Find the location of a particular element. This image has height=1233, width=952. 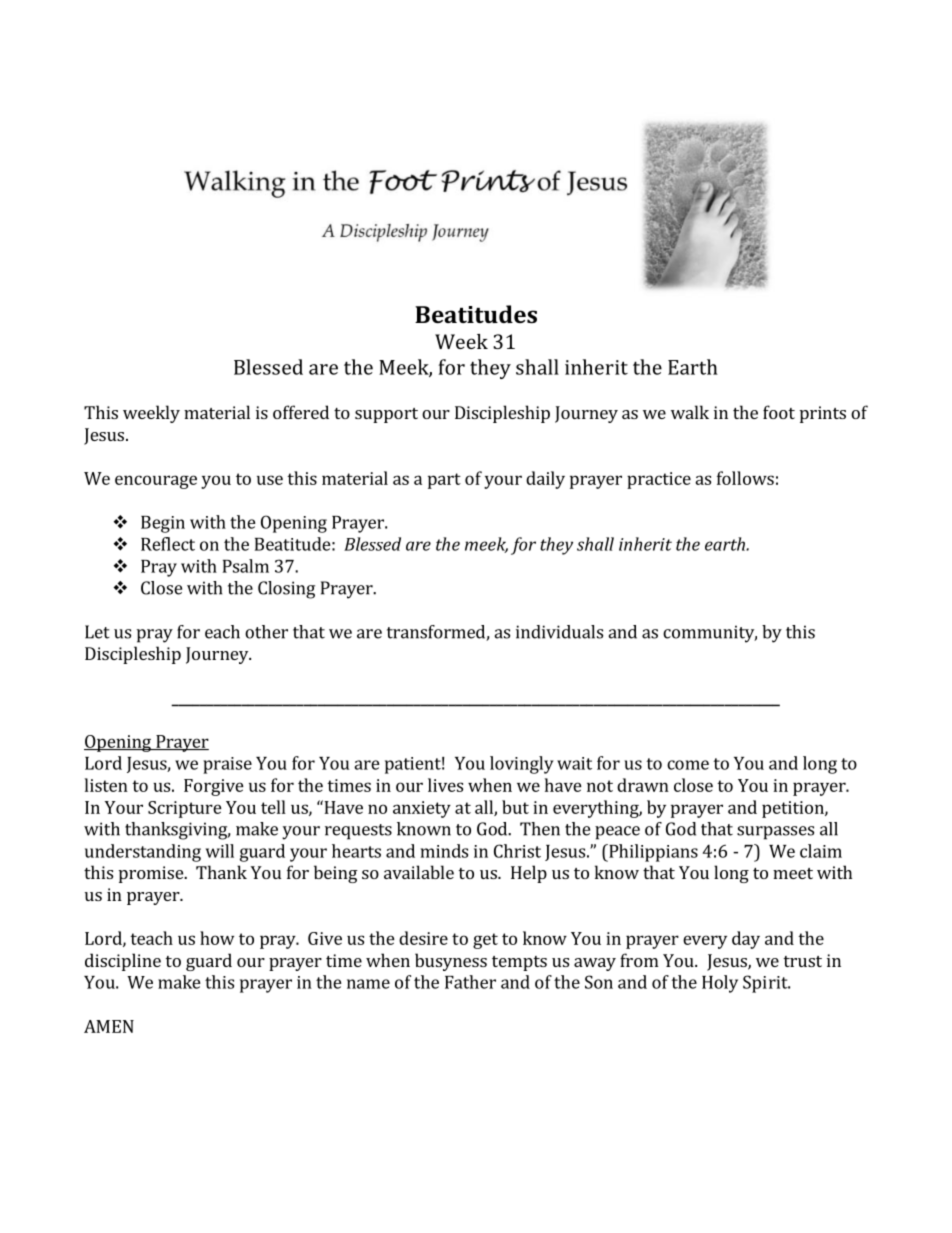

lovingly is located at coordinates (522, 765).
